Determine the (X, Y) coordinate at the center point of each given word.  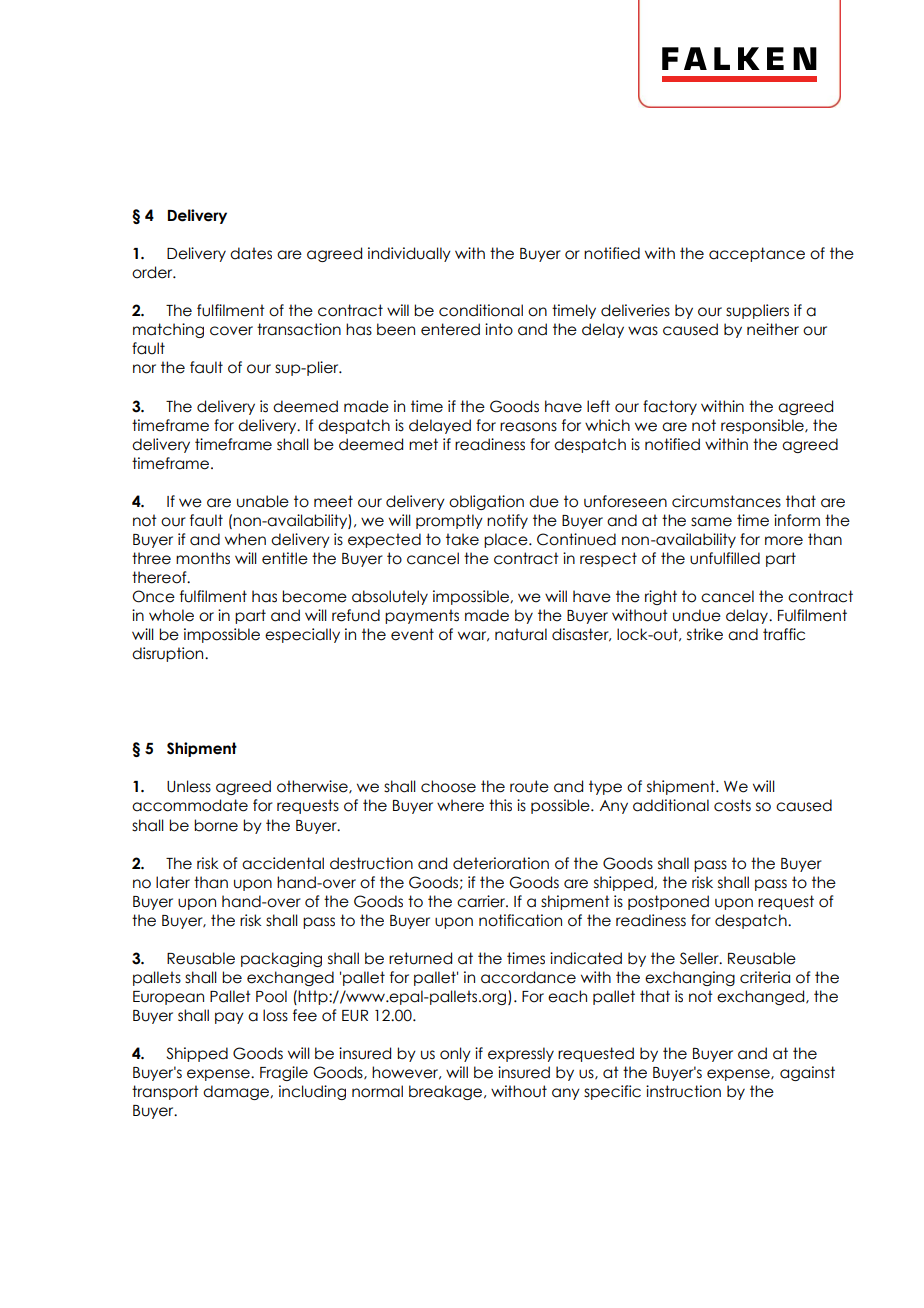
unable (263, 501)
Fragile (284, 1073)
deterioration (501, 863)
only (455, 1054)
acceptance (757, 254)
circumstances (726, 501)
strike (705, 634)
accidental (283, 863)
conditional (481, 310)
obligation (486, 502)
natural (521, 634)
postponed (668, 902)
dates (251, 253)
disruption (169, 654)
